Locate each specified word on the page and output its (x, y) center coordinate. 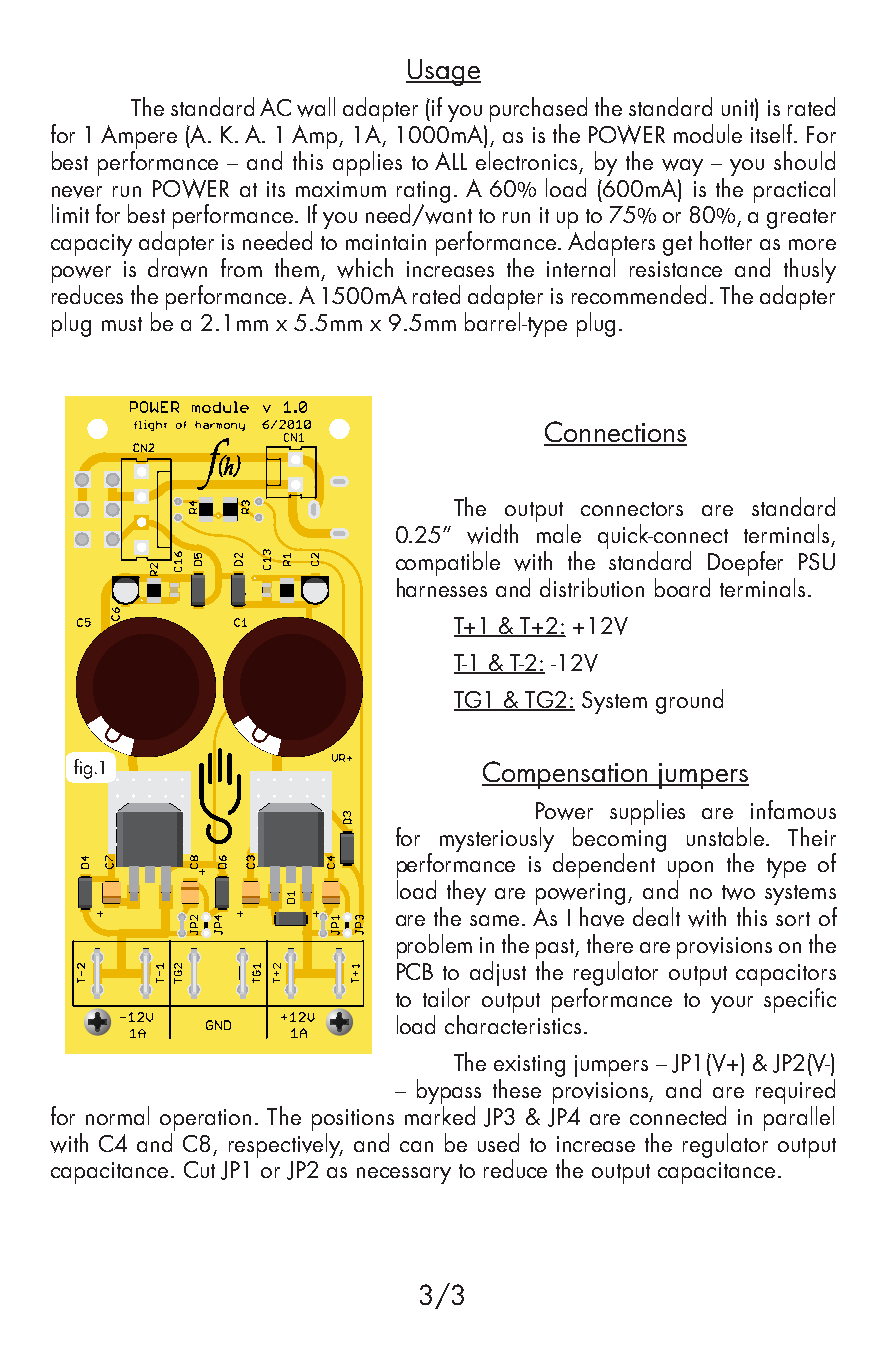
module (708, 133)
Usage (443, 72)
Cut (199, 1169)
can (416, 1146)
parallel (799, 1118)
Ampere (139, 137)
